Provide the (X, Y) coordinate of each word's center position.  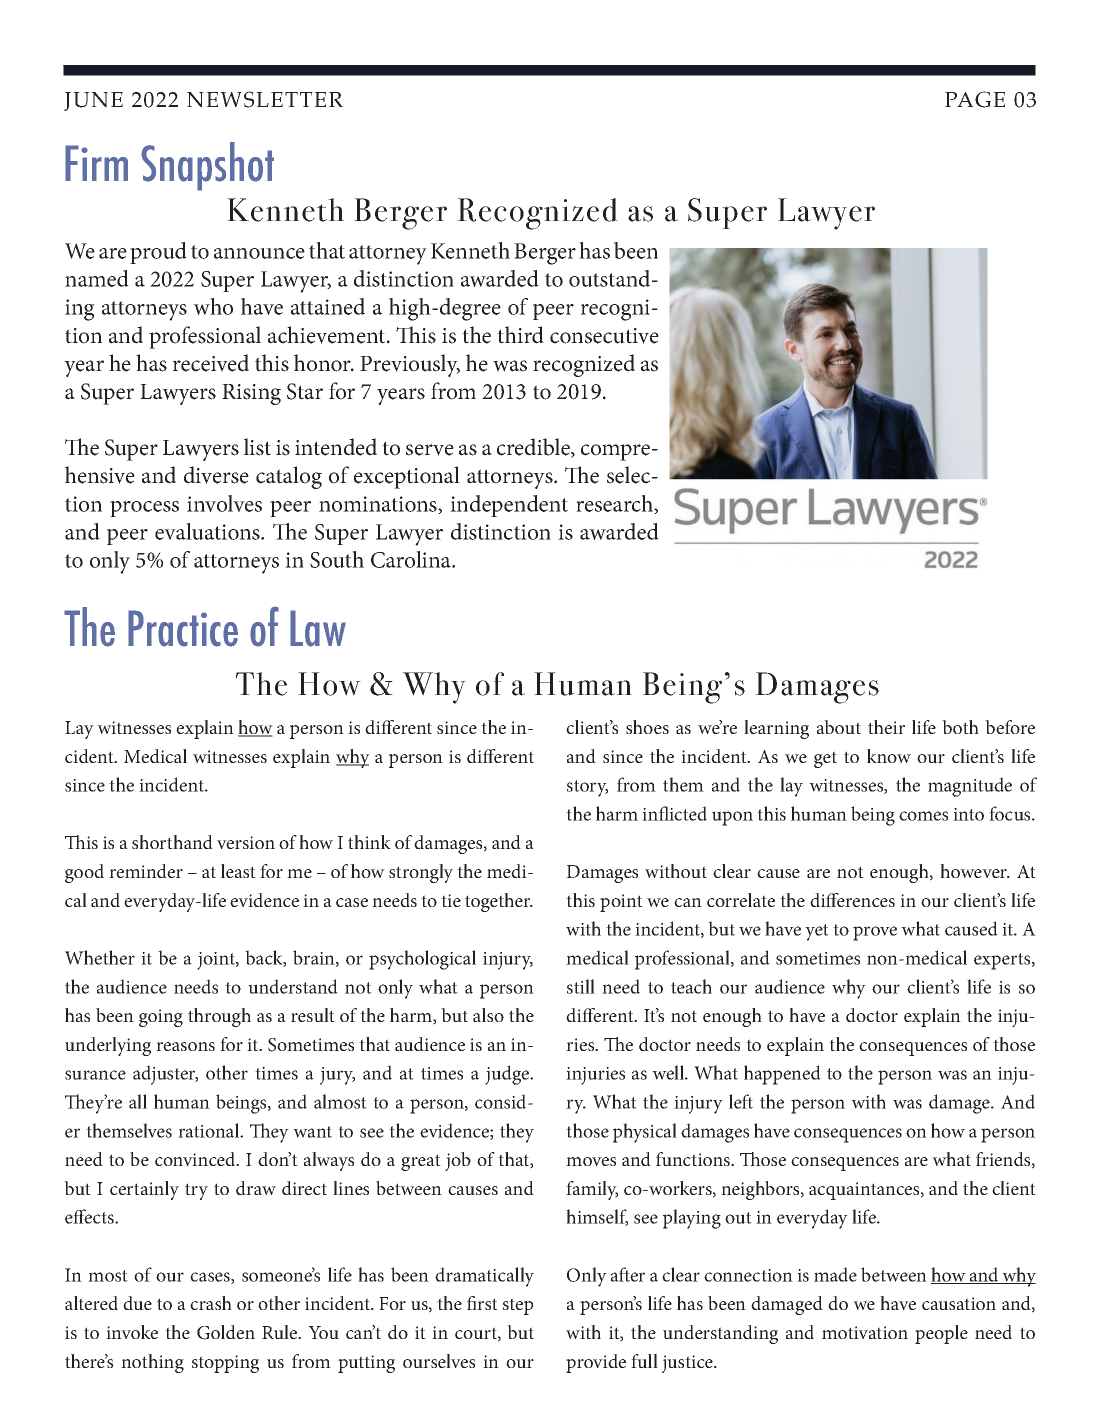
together (499, 902)
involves (224, 503)
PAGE (975, 99)
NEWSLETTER (265, 99)
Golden (226, 1332)
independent (509, 506)
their (886, 727)
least (238, 871)
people (941, 1334)
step (518, 1306)
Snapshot (207, 166)
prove (875, 933)
